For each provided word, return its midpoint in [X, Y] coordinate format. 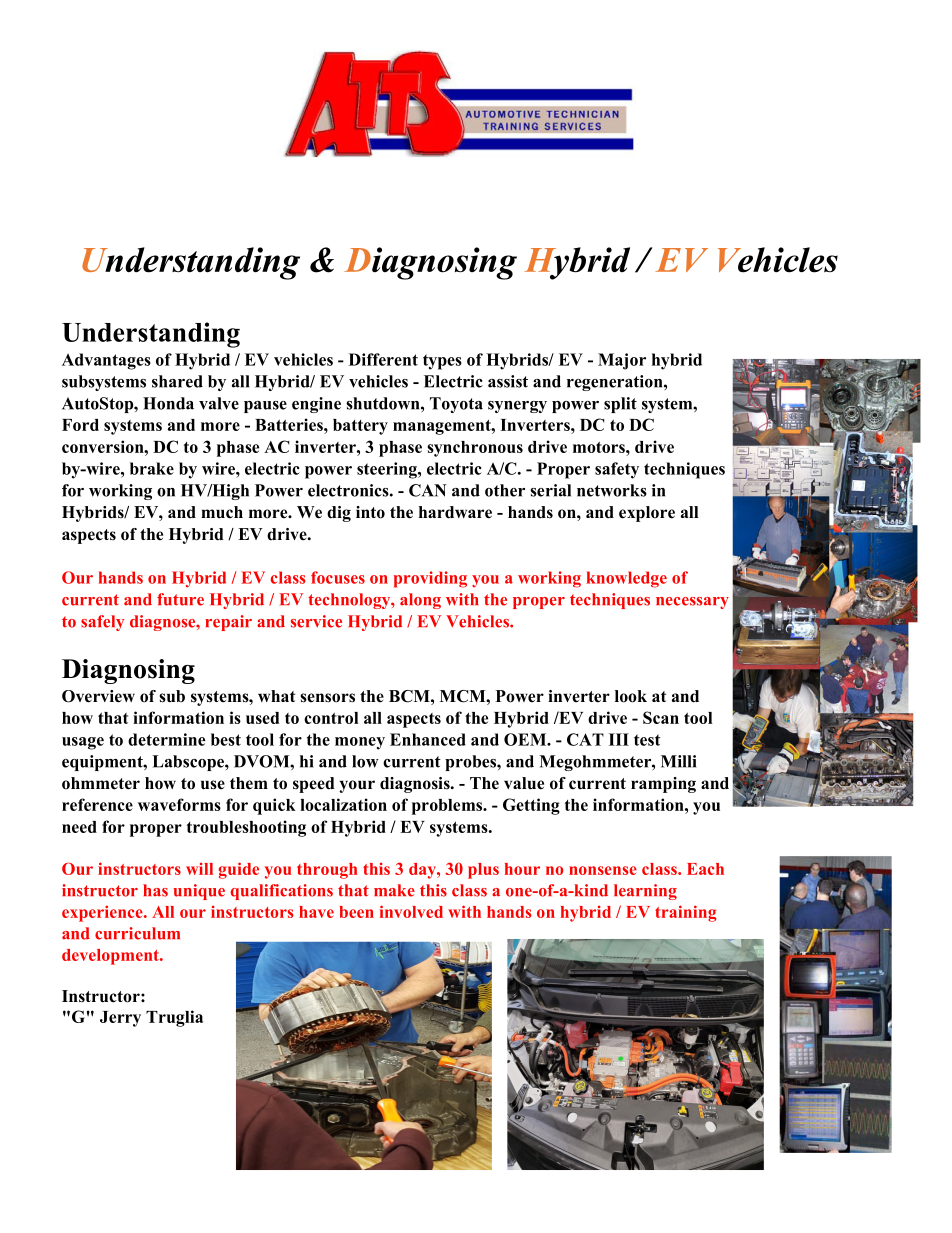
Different [383, 359]
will [199, 869]
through [327, 871]
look [631, 696]
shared [177, 381]
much [222, 512]
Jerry [120, 1019]
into [370, 512]
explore [647, 514]
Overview [98, 696]
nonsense [603, 870]
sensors [327, 698]
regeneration [616, 383]
